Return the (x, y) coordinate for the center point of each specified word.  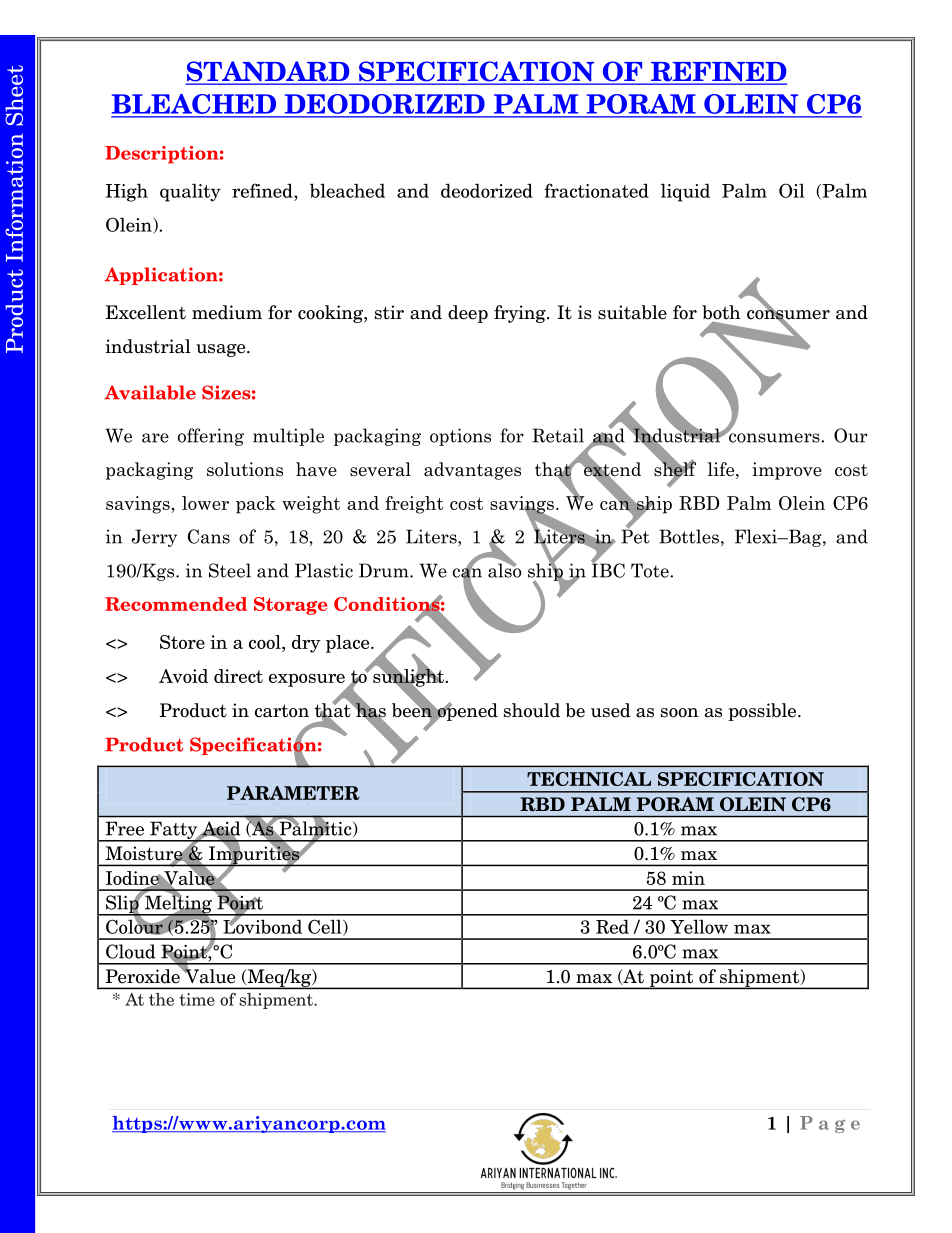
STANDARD (269, 72)
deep (468, 314)
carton (282, 711)
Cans (209, 536)
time (197, 999)
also (504, 569)
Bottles (689, 536)
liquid (685, 192)
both (721, 312)
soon (679, 713)
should (532, 710)
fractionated (596, 190)
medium (227, 312)
